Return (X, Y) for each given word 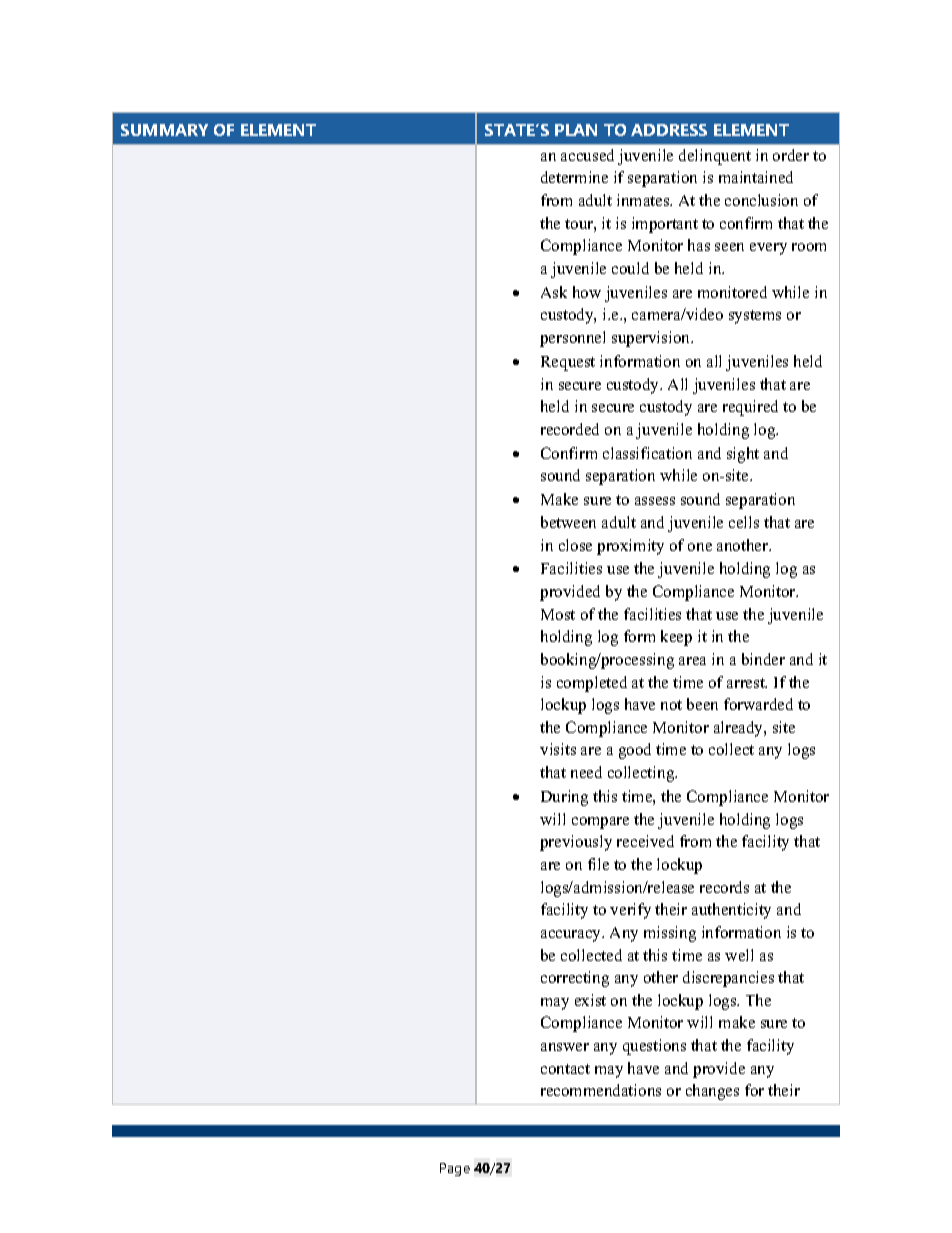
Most (558, 614)
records (724, 887)
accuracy (572, 936)
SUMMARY (164, 130)
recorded (570, 429)
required (750, 408)
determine (574, 177)
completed (592, 684)
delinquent (715, 157)
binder (763, 659)
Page (455, 1169)
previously (576, 843)
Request (568, 363)
